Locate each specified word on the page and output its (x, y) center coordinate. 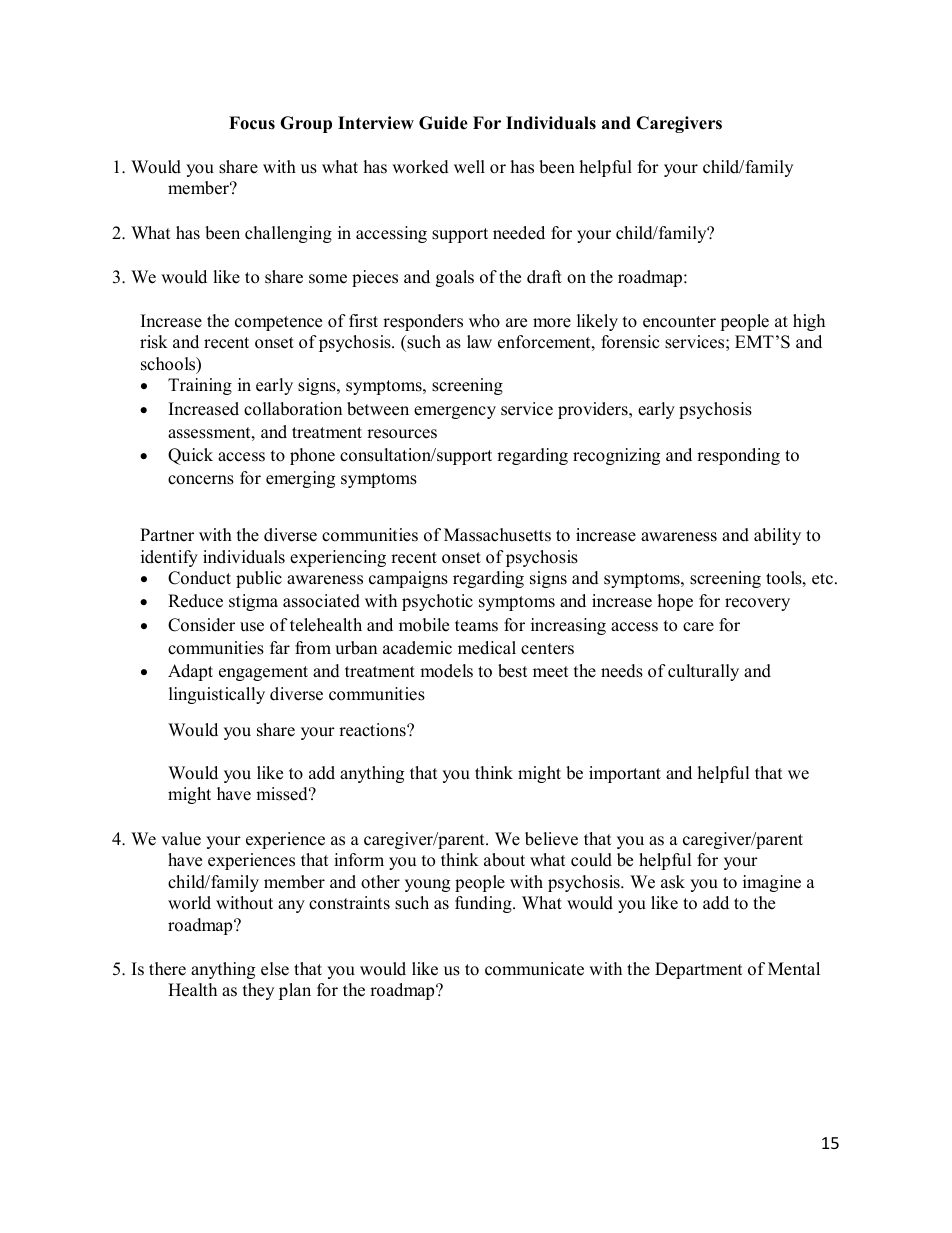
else (275, 969)
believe (551, 839)
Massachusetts (497, 535)
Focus (252, 123)
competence (278, 323)
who (484, 321)
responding (738, 456)
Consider (201, 625)
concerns (201, 480)
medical (487, 648)
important (625, 774)
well (469, 167)
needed (519, 233)
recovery (757, 604)
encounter (679, 322)
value (181, 839)
